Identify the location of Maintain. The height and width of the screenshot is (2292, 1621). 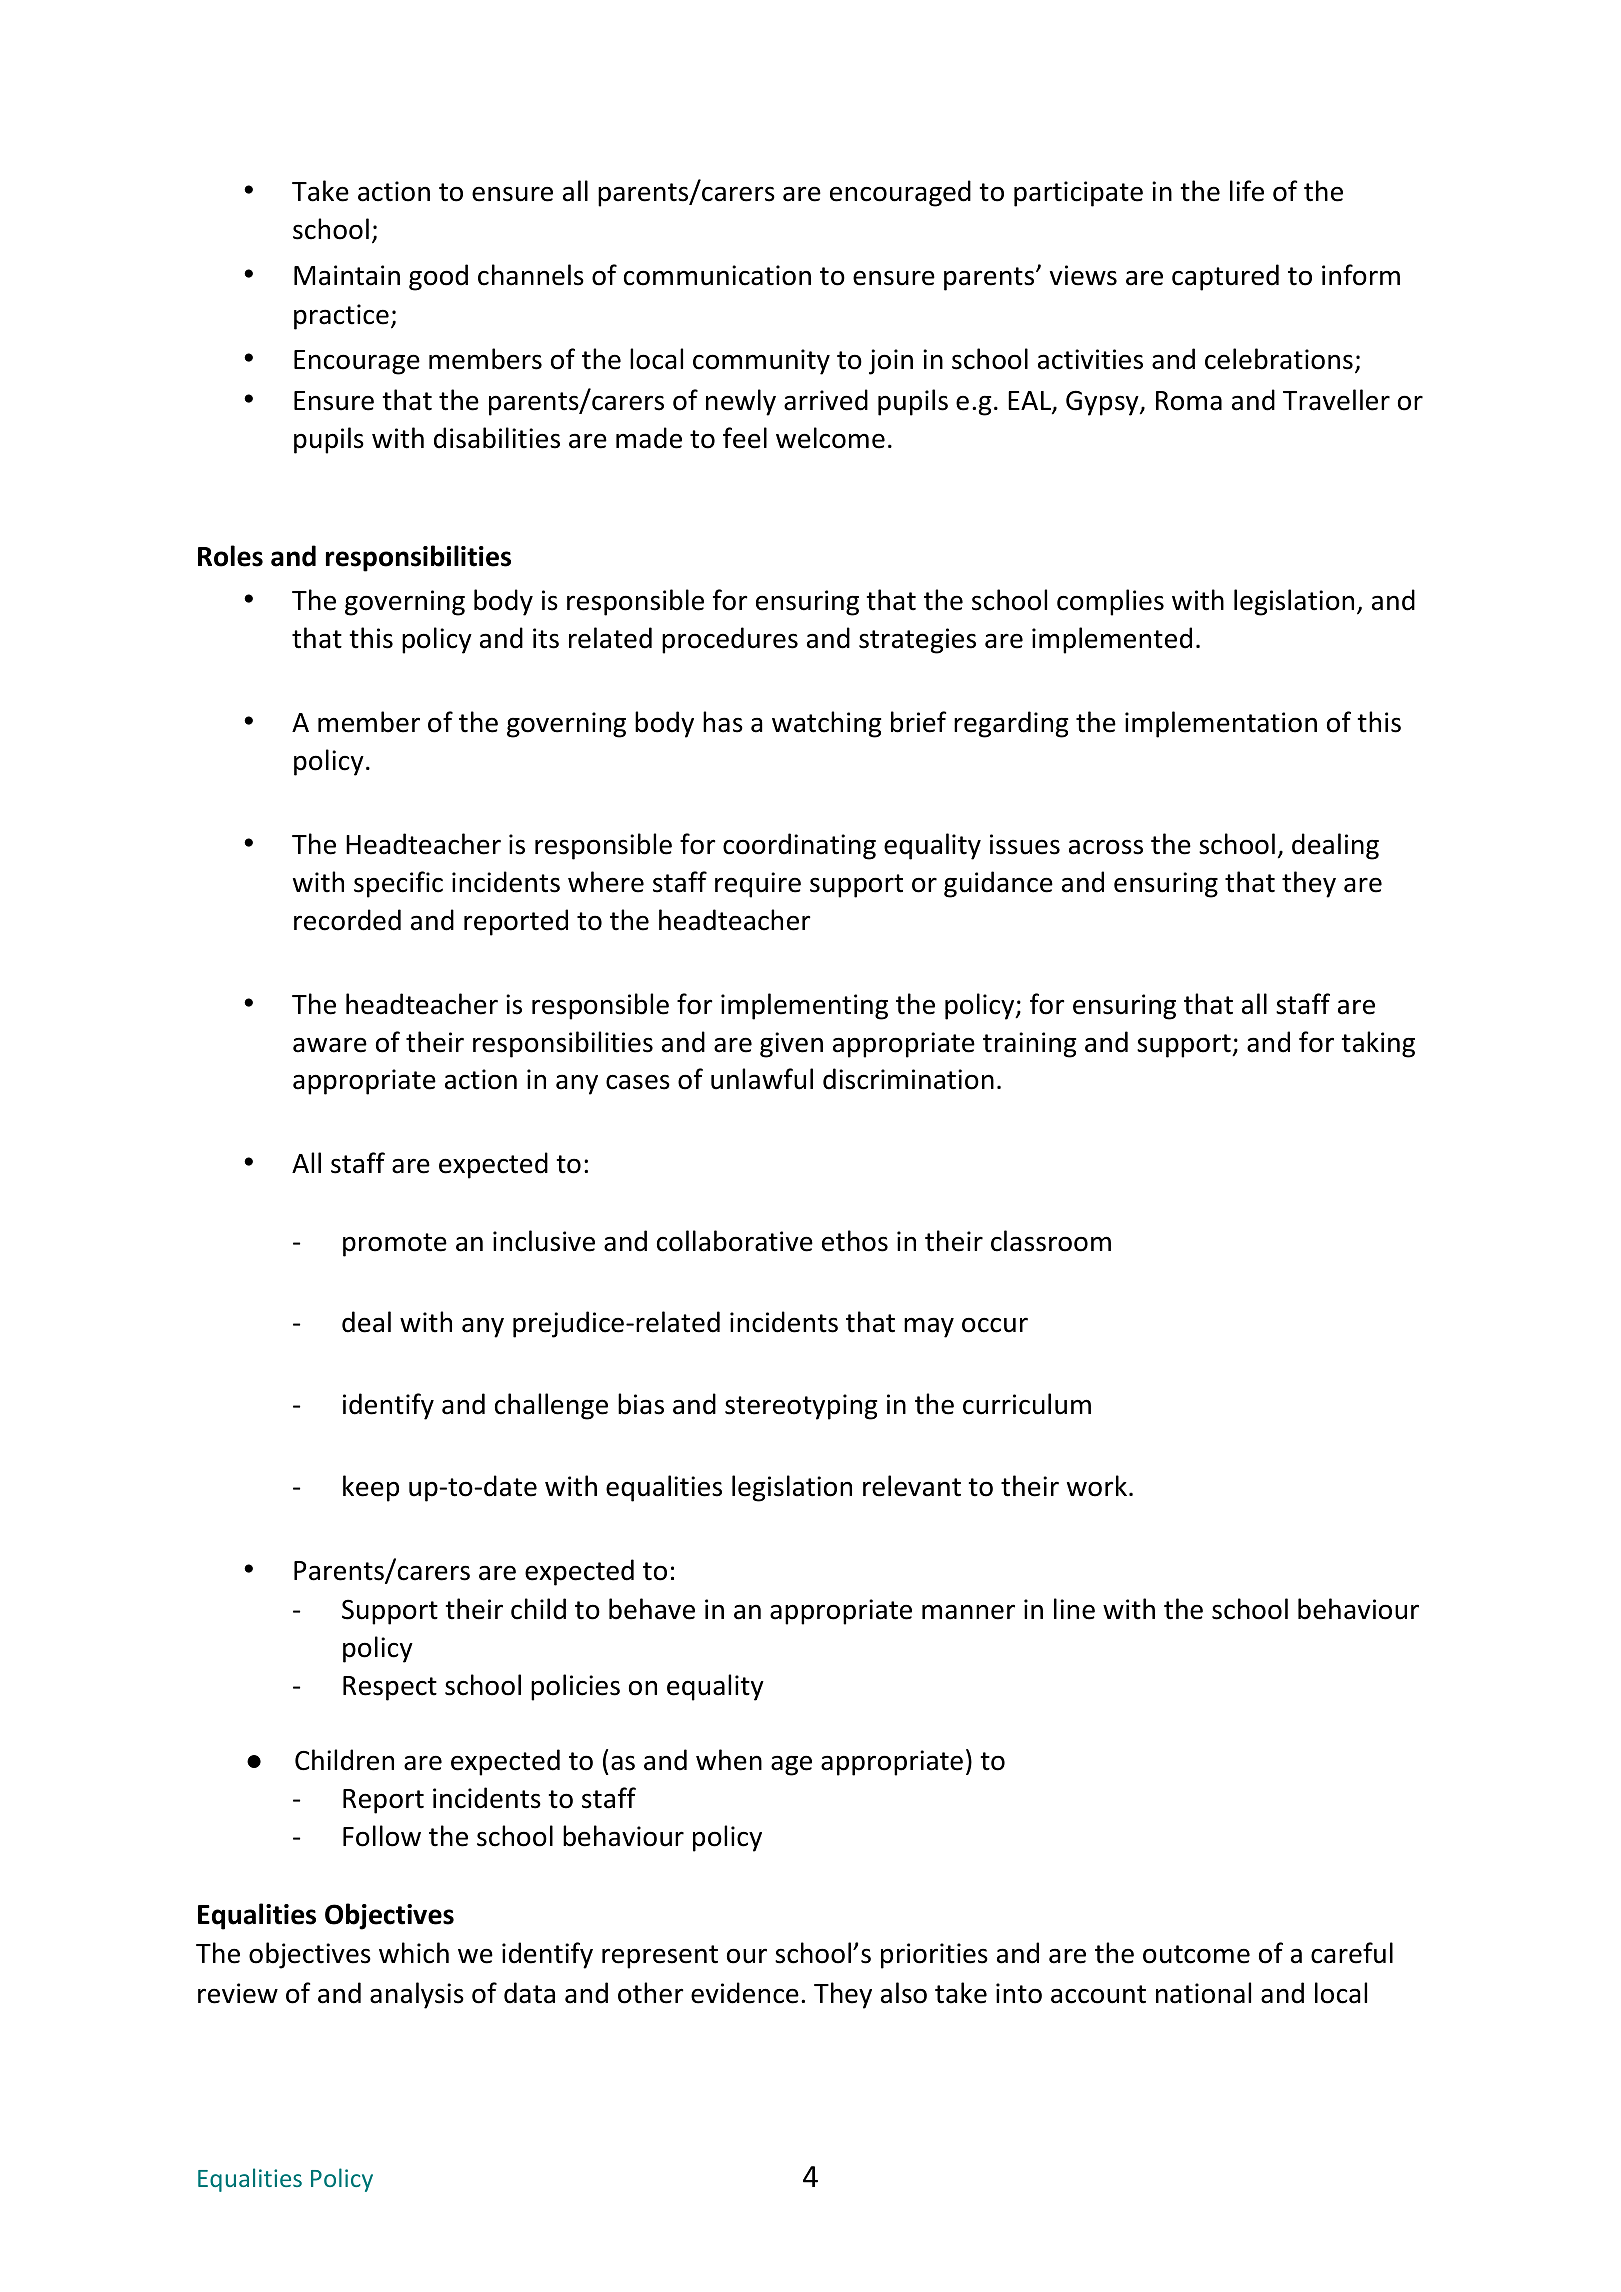
(347, 275).
